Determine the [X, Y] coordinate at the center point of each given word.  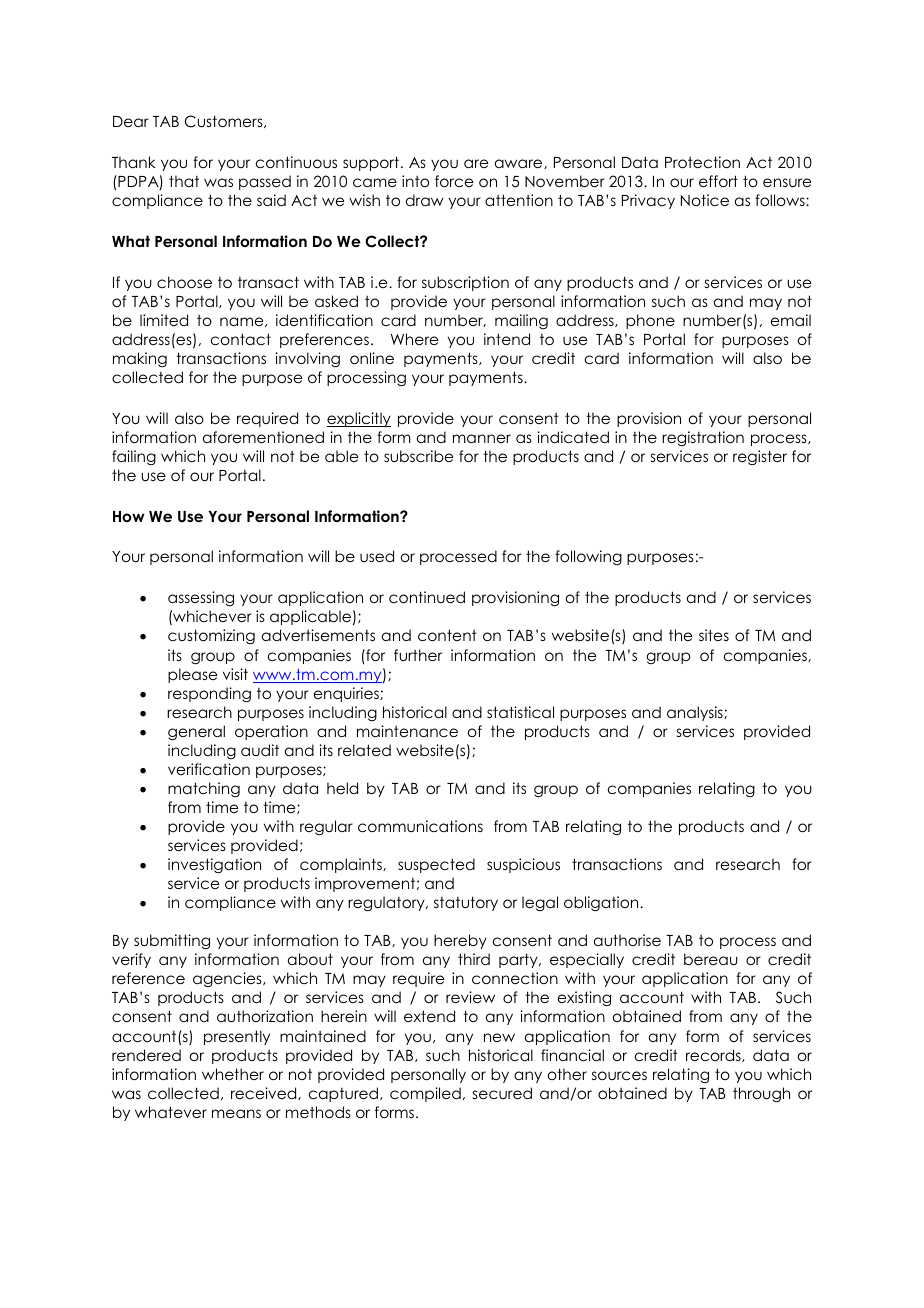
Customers [225, 121]
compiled [425, 1094]
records [714, 1055]
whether [233, 1074]
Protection [702, 162]
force [454, 181]
